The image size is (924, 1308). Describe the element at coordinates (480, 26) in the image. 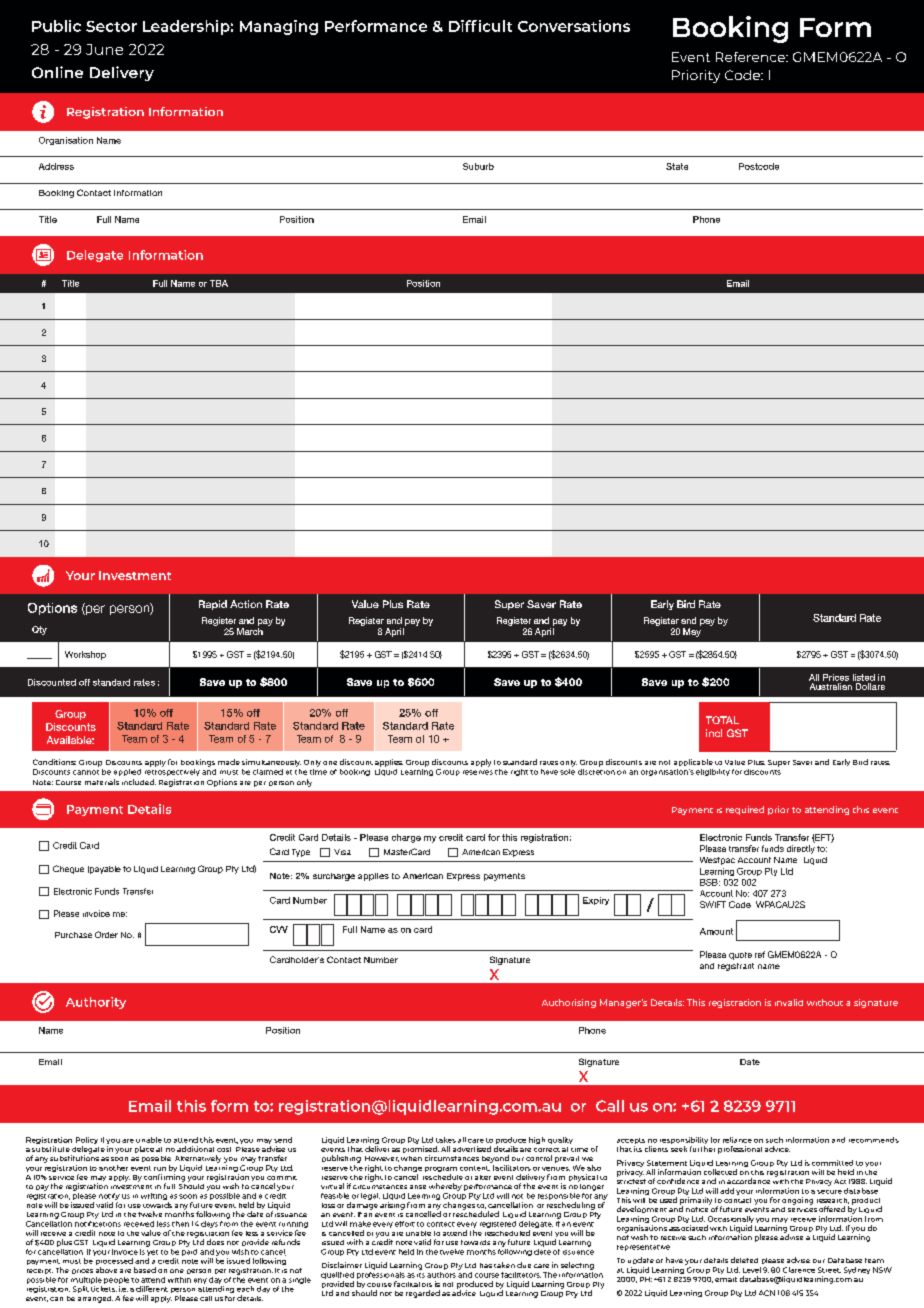

I see `Difficult` at that location.
